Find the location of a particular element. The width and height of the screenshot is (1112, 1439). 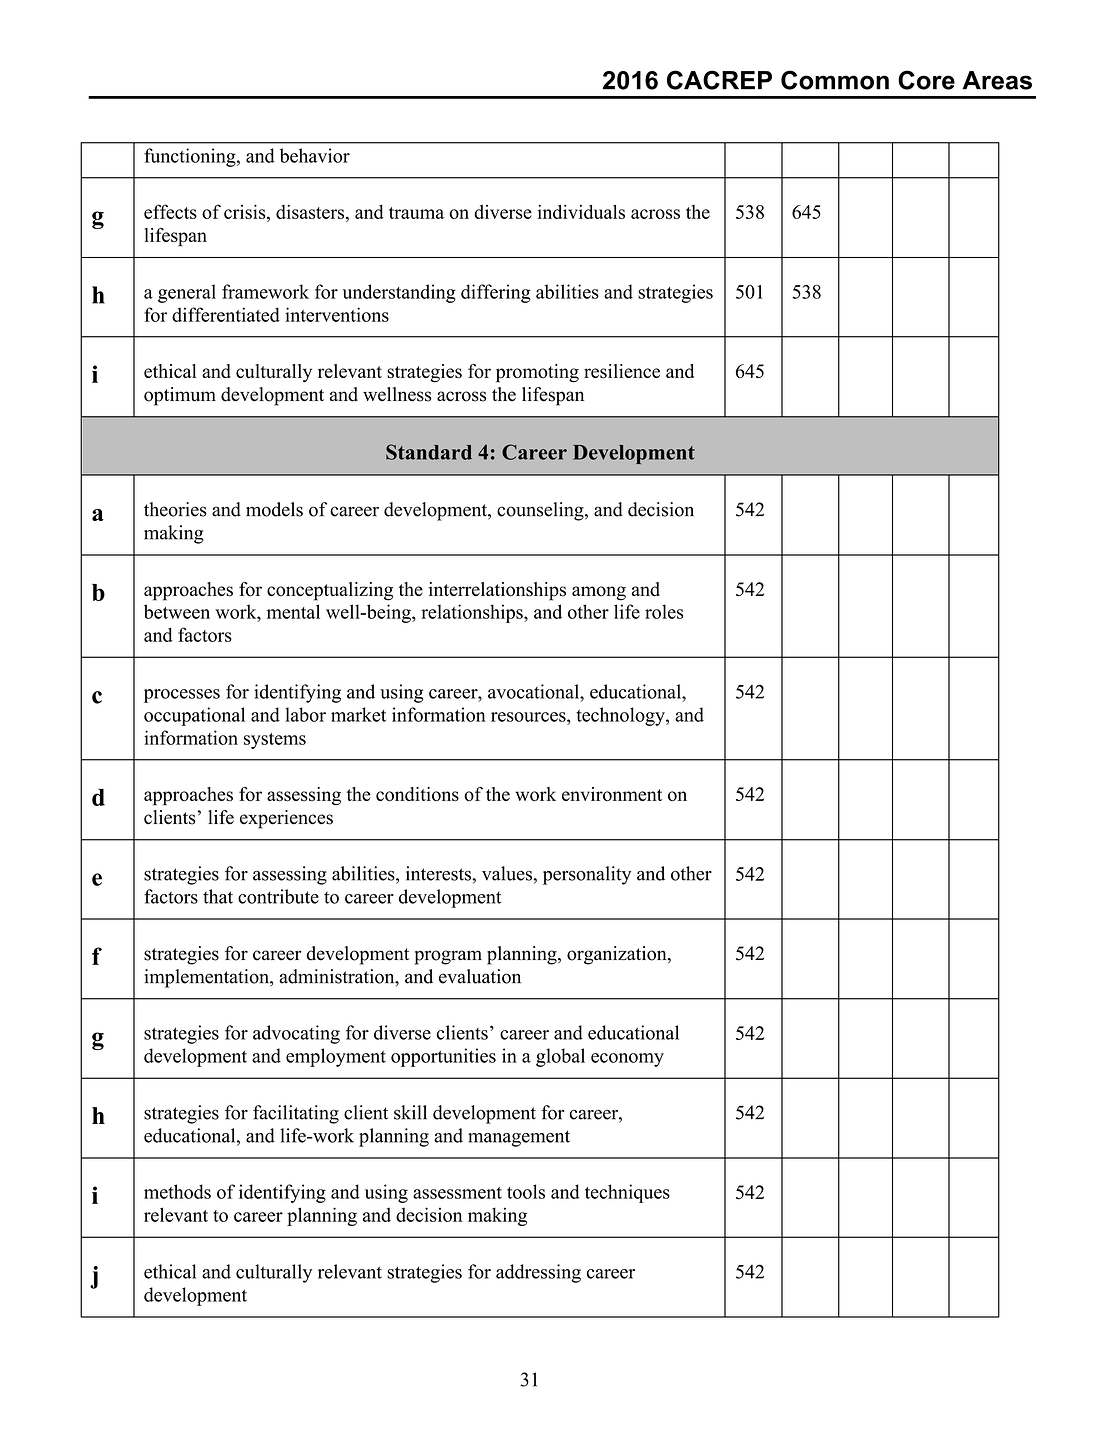

Core is located at coordinates (926, 80).
